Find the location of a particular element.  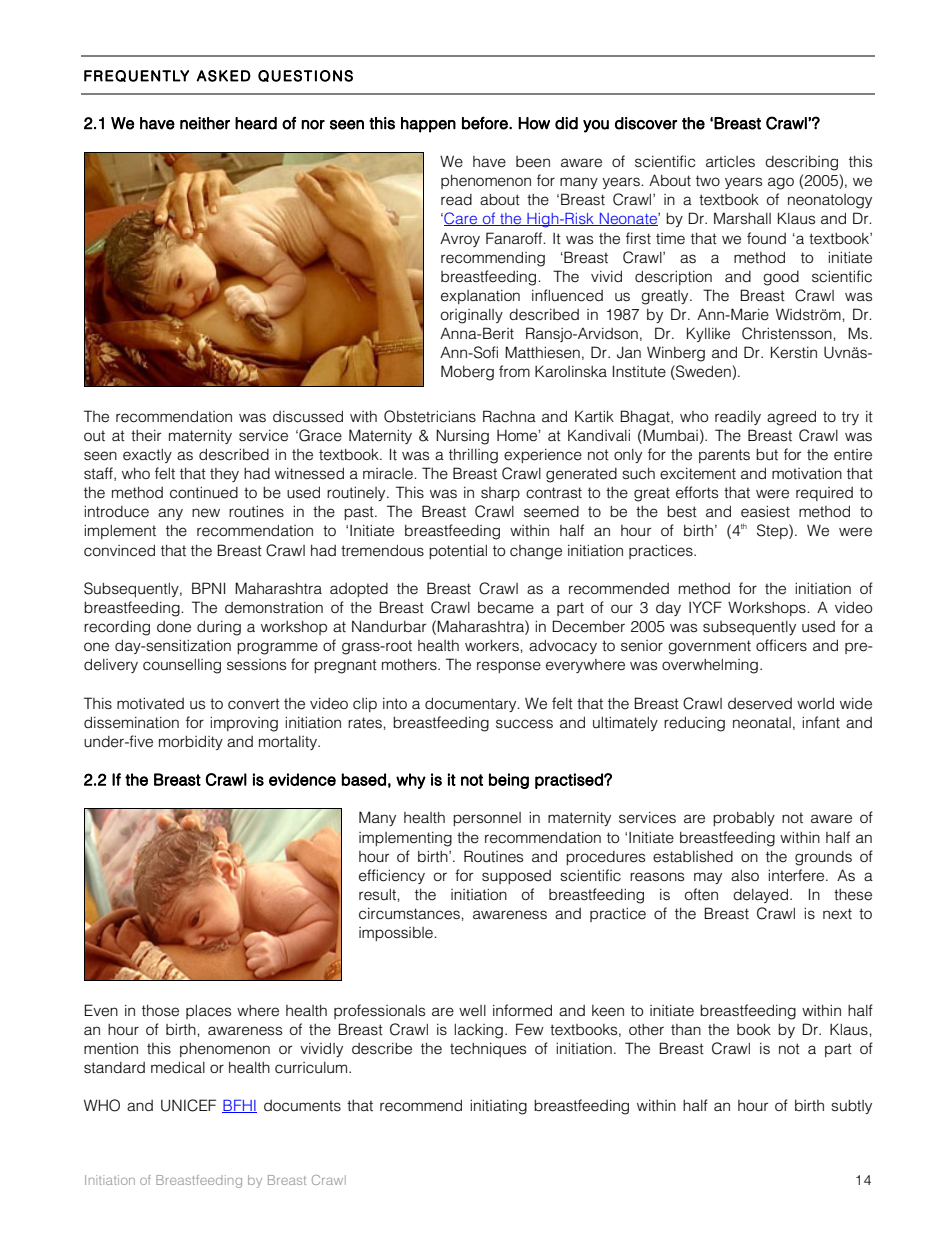

Step is located at coordinates (773, 531).
